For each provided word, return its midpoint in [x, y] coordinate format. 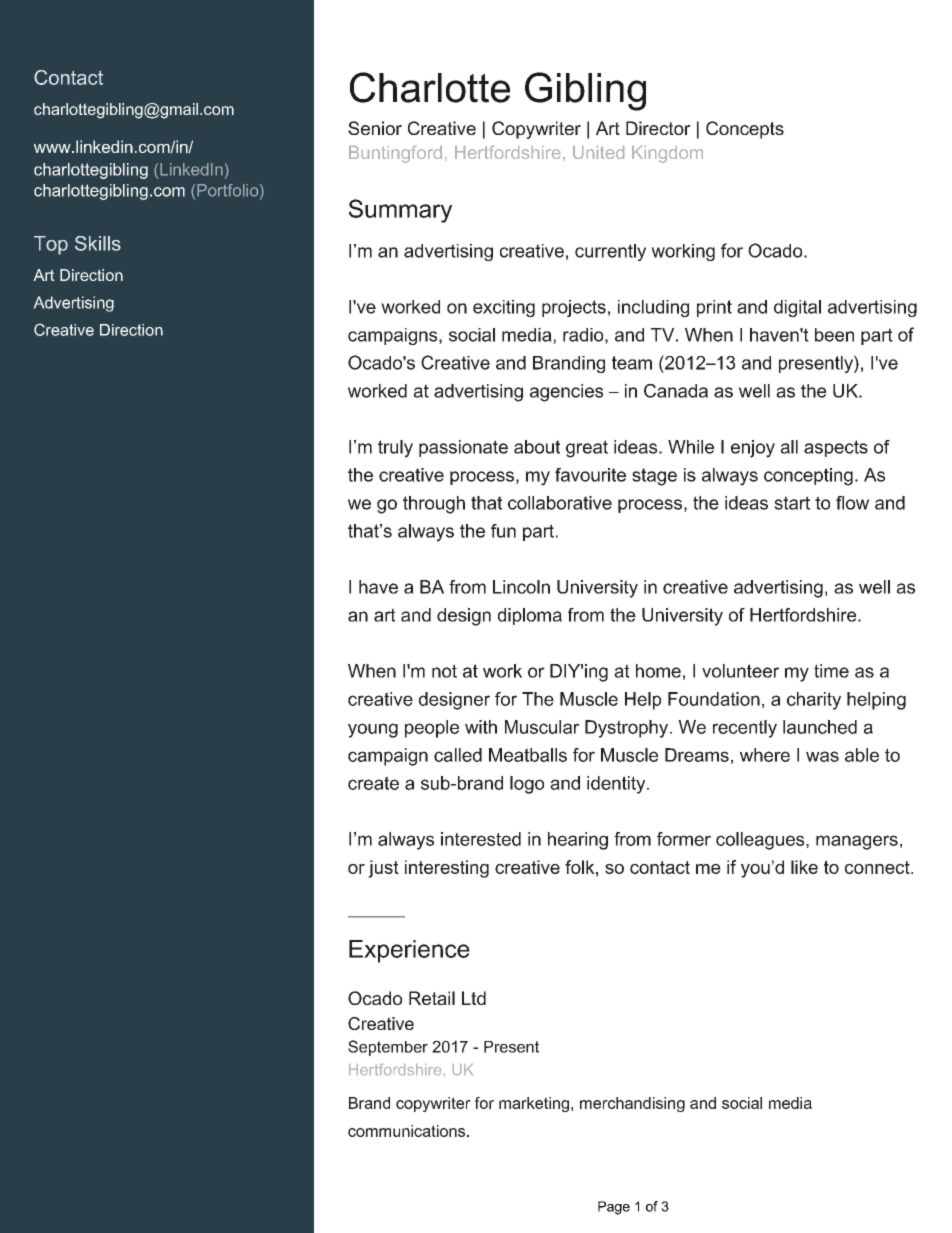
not [444, 671]
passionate [463, 448]
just [383, 869]
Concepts [745, 130]
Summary [400, 211]
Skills [98, 243]
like [804, 867]
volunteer [740, 671]
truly [395, 449]
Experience [409, 951]
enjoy [753, 449]
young [373, 730]
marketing [534, 1104]
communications [408, 1131]
